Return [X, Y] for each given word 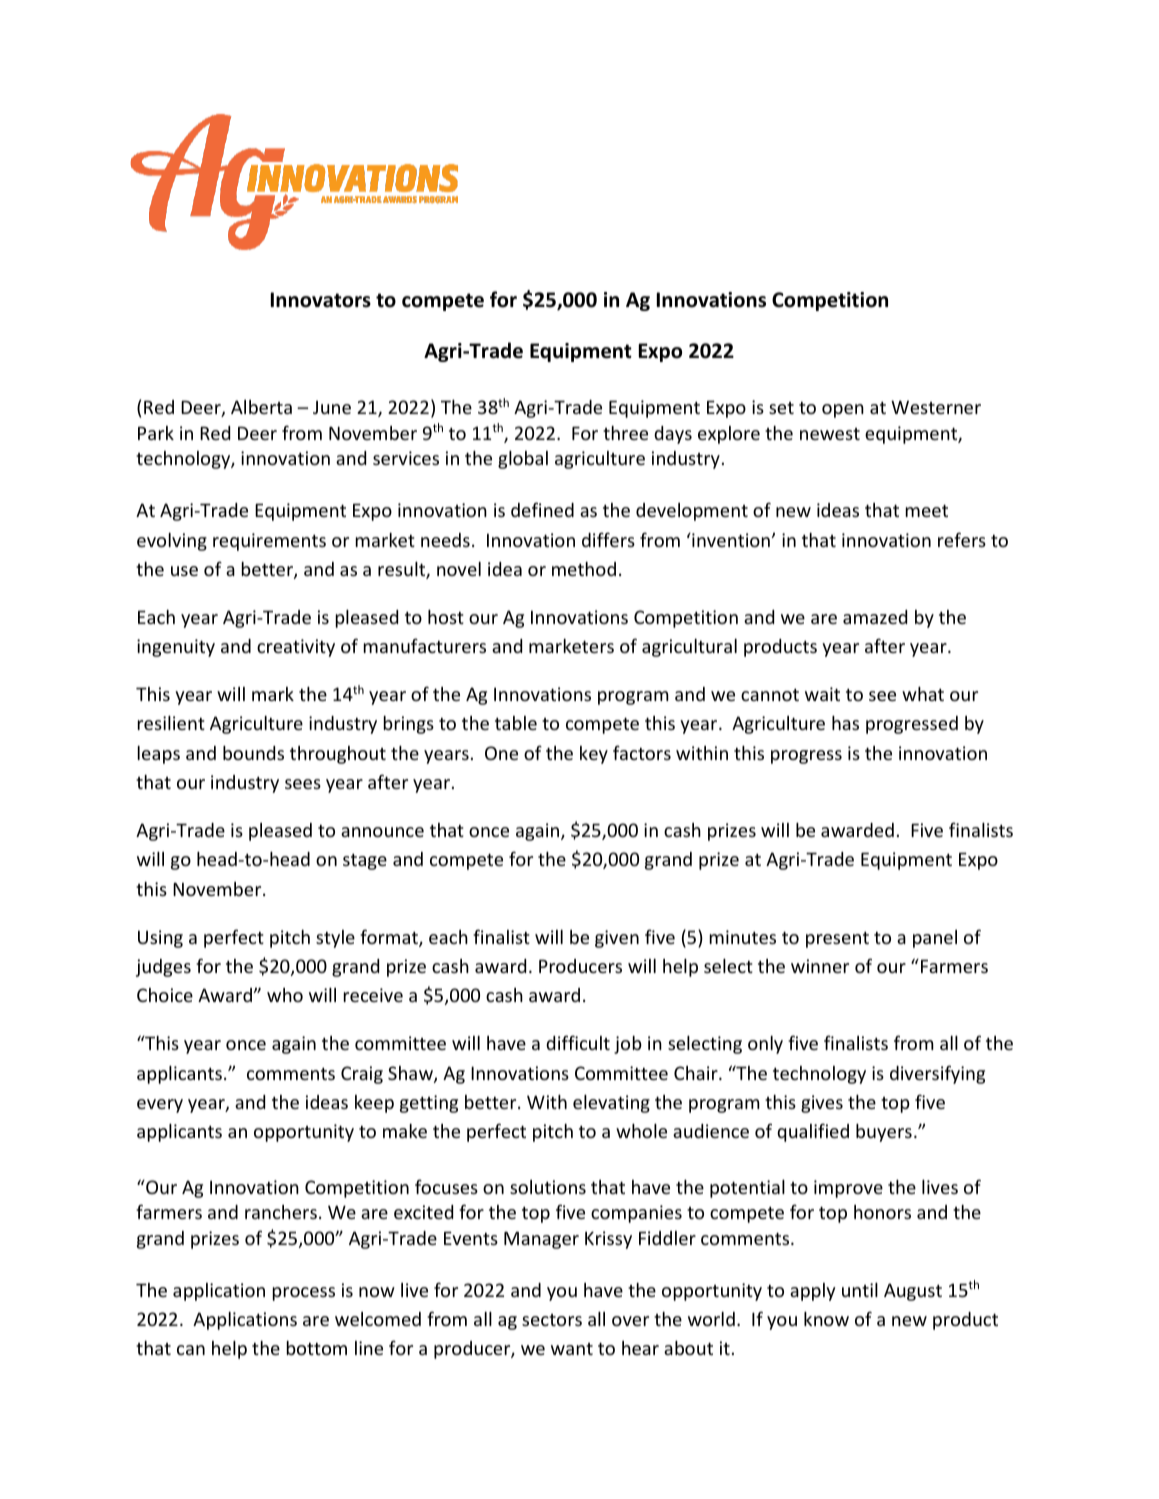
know [826, 1319]
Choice [165, 995]
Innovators [321, 300]
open [843, 411]
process [304, 1294]
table [516, 723]
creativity [296, 648]
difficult [578, 1042]
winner [820, 966]
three [625, 433]
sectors [552, 1320]
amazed [875, 617]
